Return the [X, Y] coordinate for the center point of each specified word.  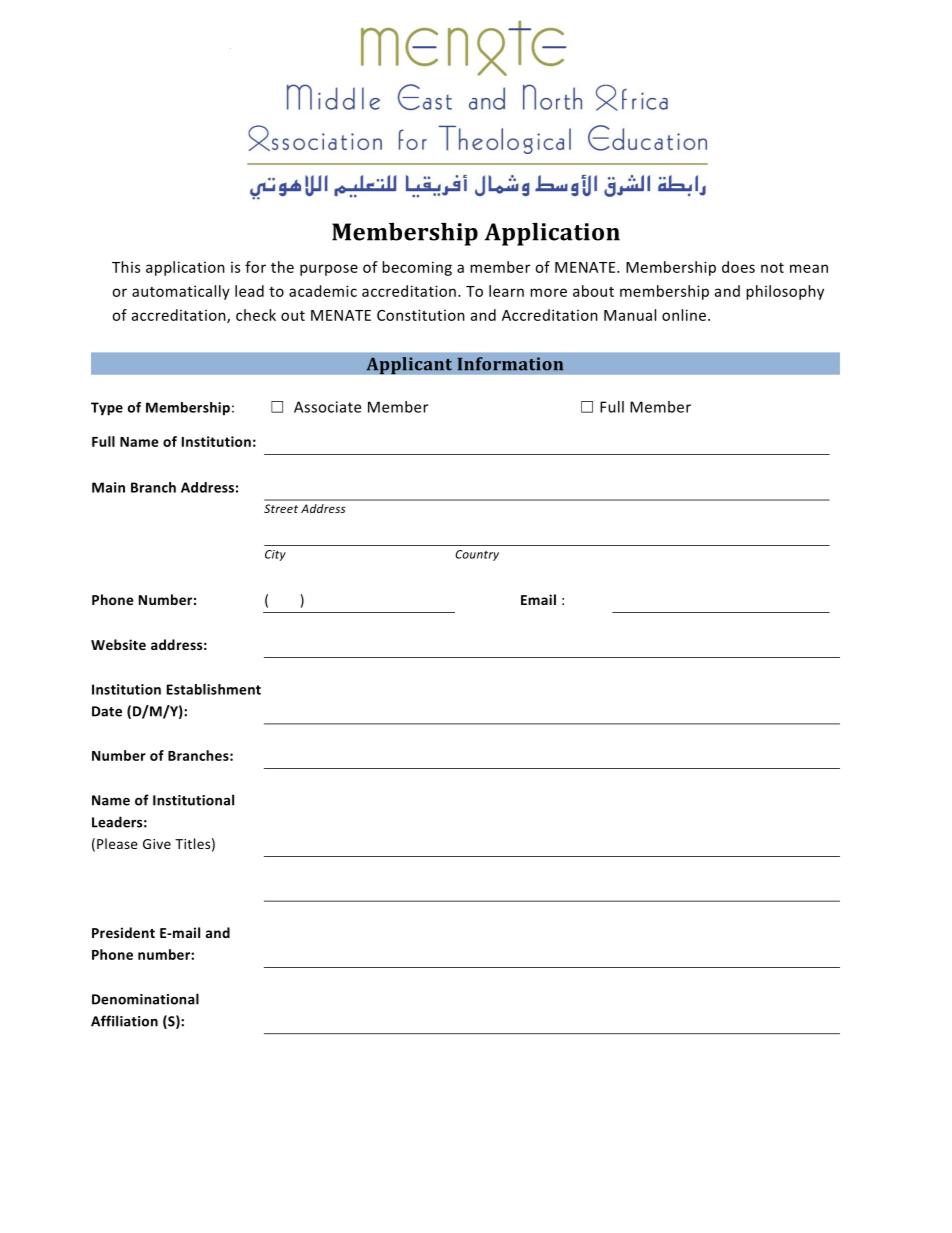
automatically [181, 292]
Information [510, 364]
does [738, 267]
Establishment [214, 689]
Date [107, 711]
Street [281, 508]
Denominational [145, 999]
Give [157, 844]
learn [506, 291]
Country [477, 555]
